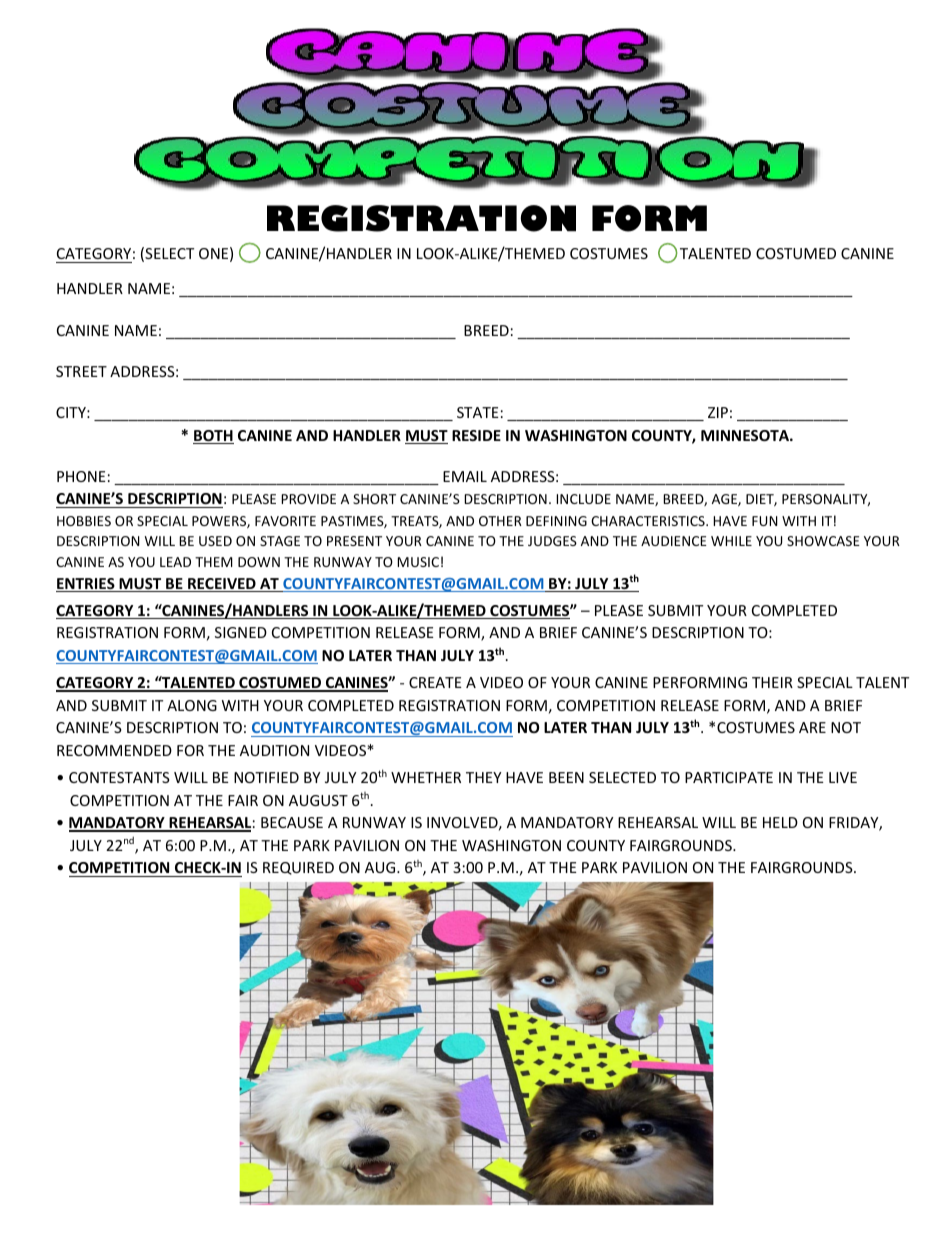 Image resolution: width=952 pixels, height=1233 pixels. Describe the element at coordinates (780, 822) in the screenshot. I see `HELD` at that location.
